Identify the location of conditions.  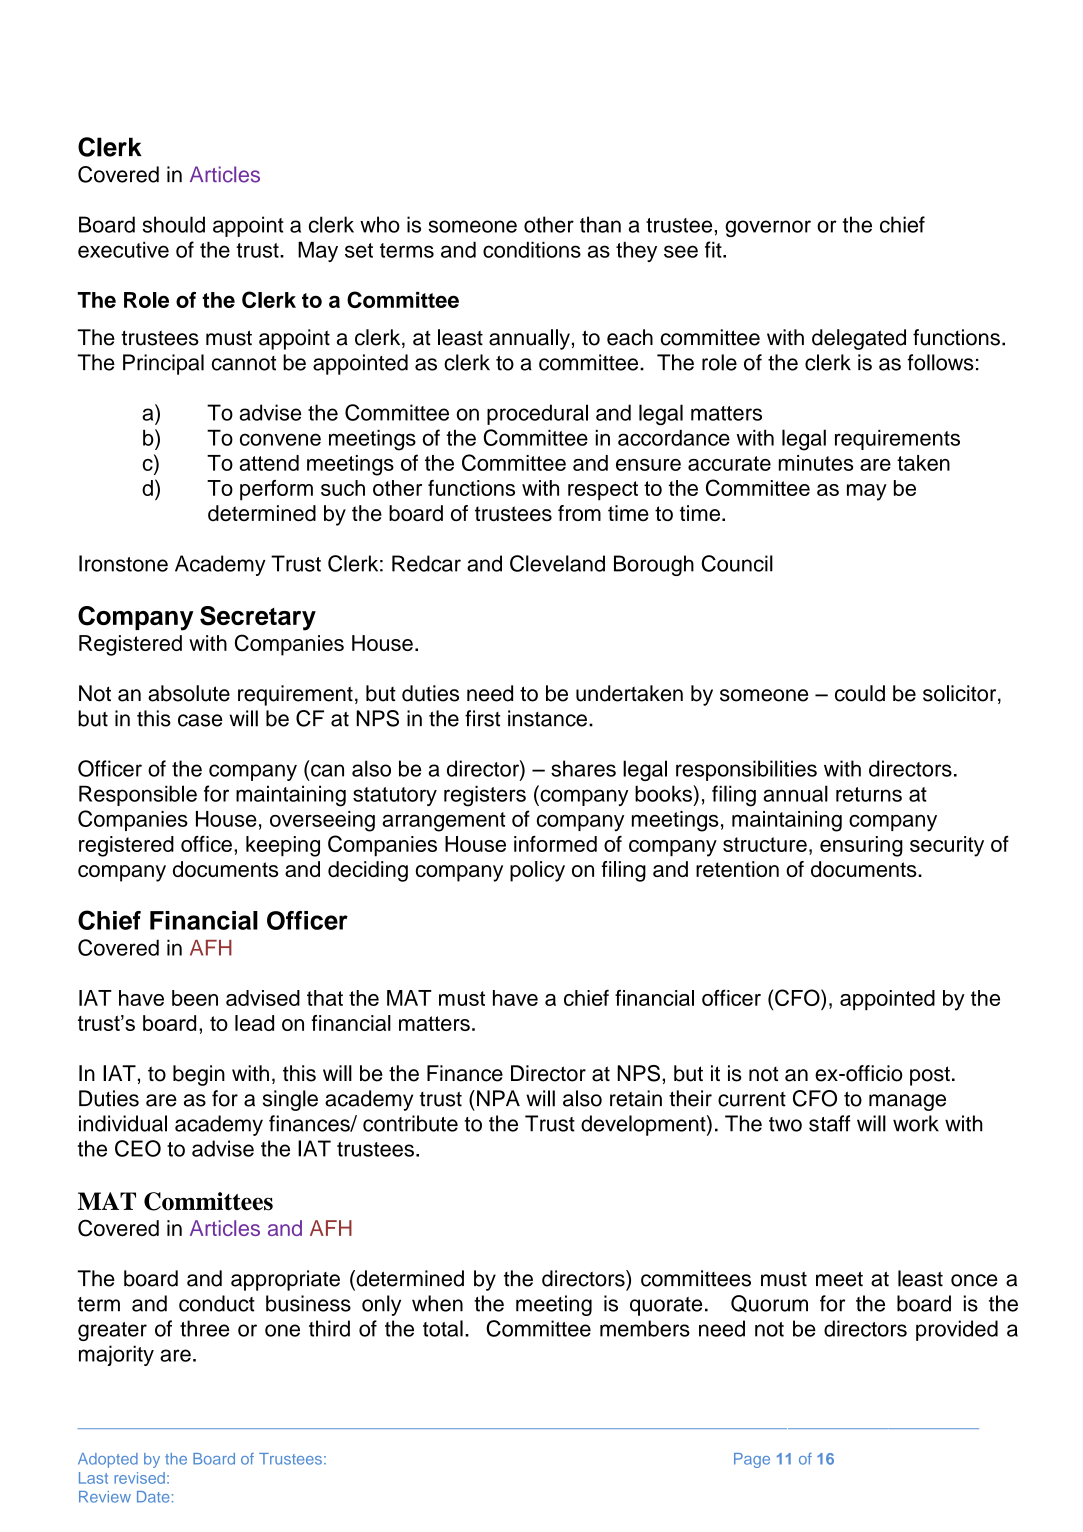
(532, 249).
